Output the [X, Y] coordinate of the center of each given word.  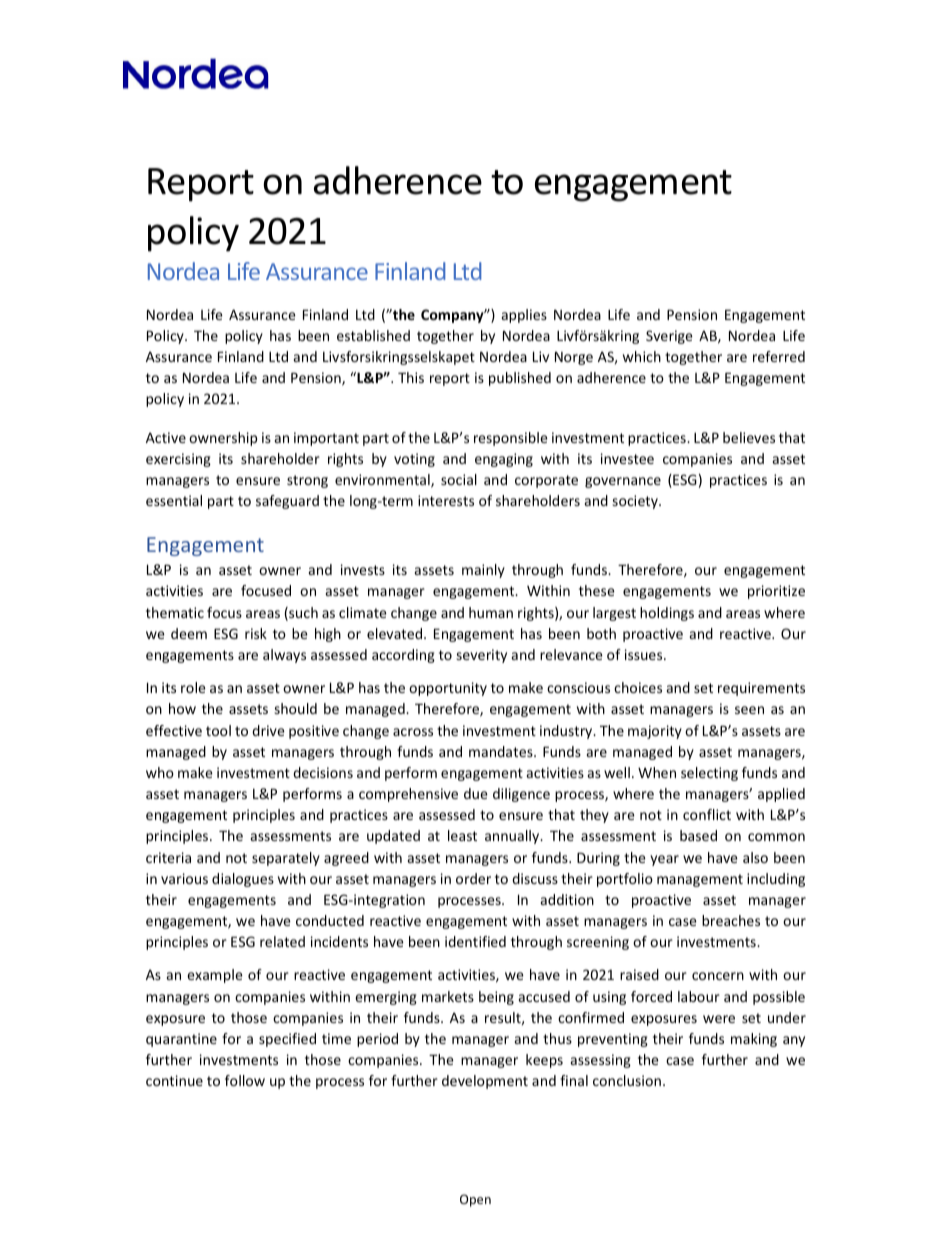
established [373, 335]
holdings [667, 614]
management [700, 880]
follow [245, 1080]
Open [475, 1200]
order [473, 878]
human [491, 612]
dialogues [243, 880]
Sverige [669, 337]
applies [524, 316]
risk [256, 633]
